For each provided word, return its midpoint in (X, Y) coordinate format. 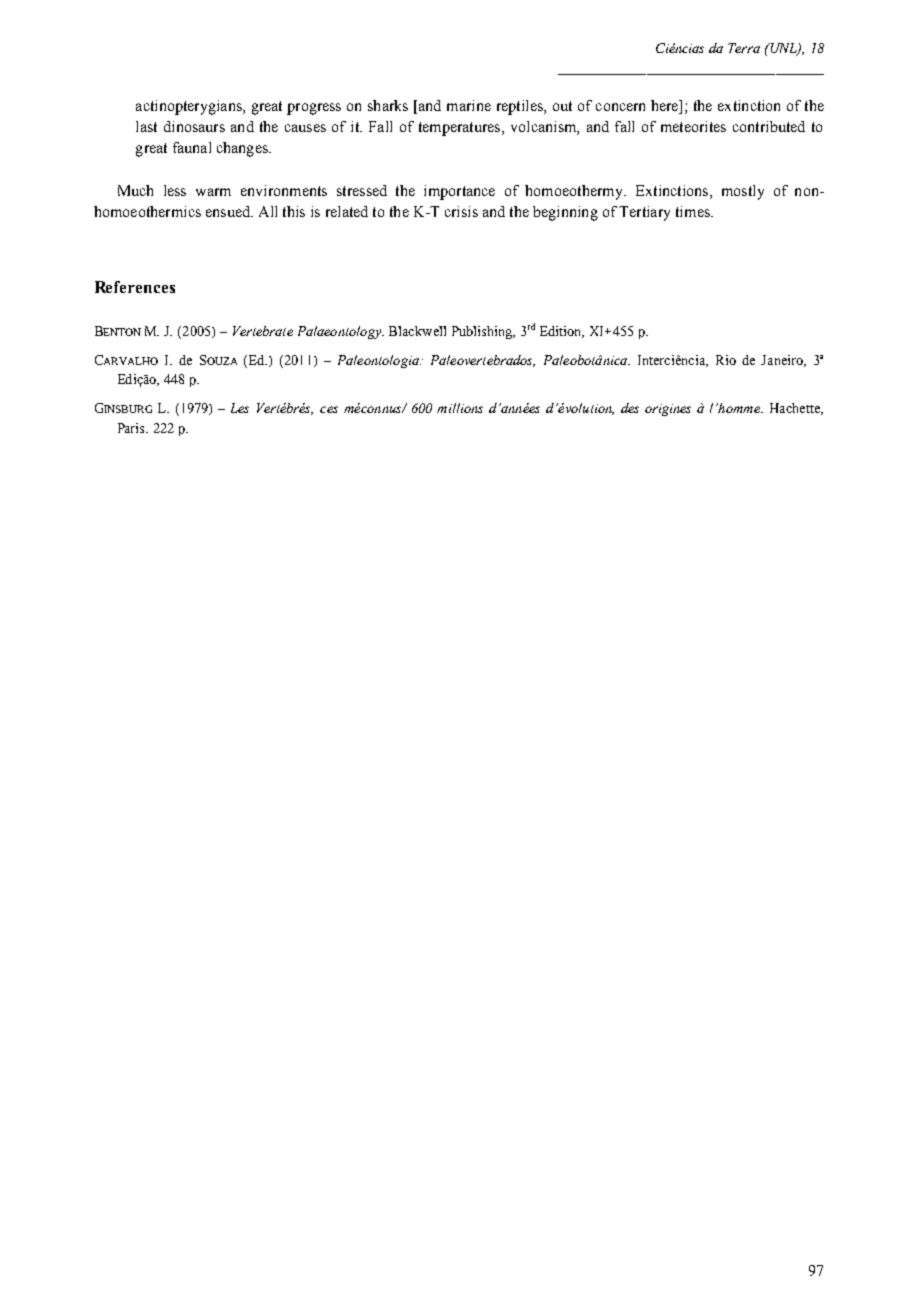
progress (314, 109)
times (694, 211)
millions (460, 408)
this (294, 211)
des (630, 408)
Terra (744, 48)
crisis (461, 211)
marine (469, 105)
